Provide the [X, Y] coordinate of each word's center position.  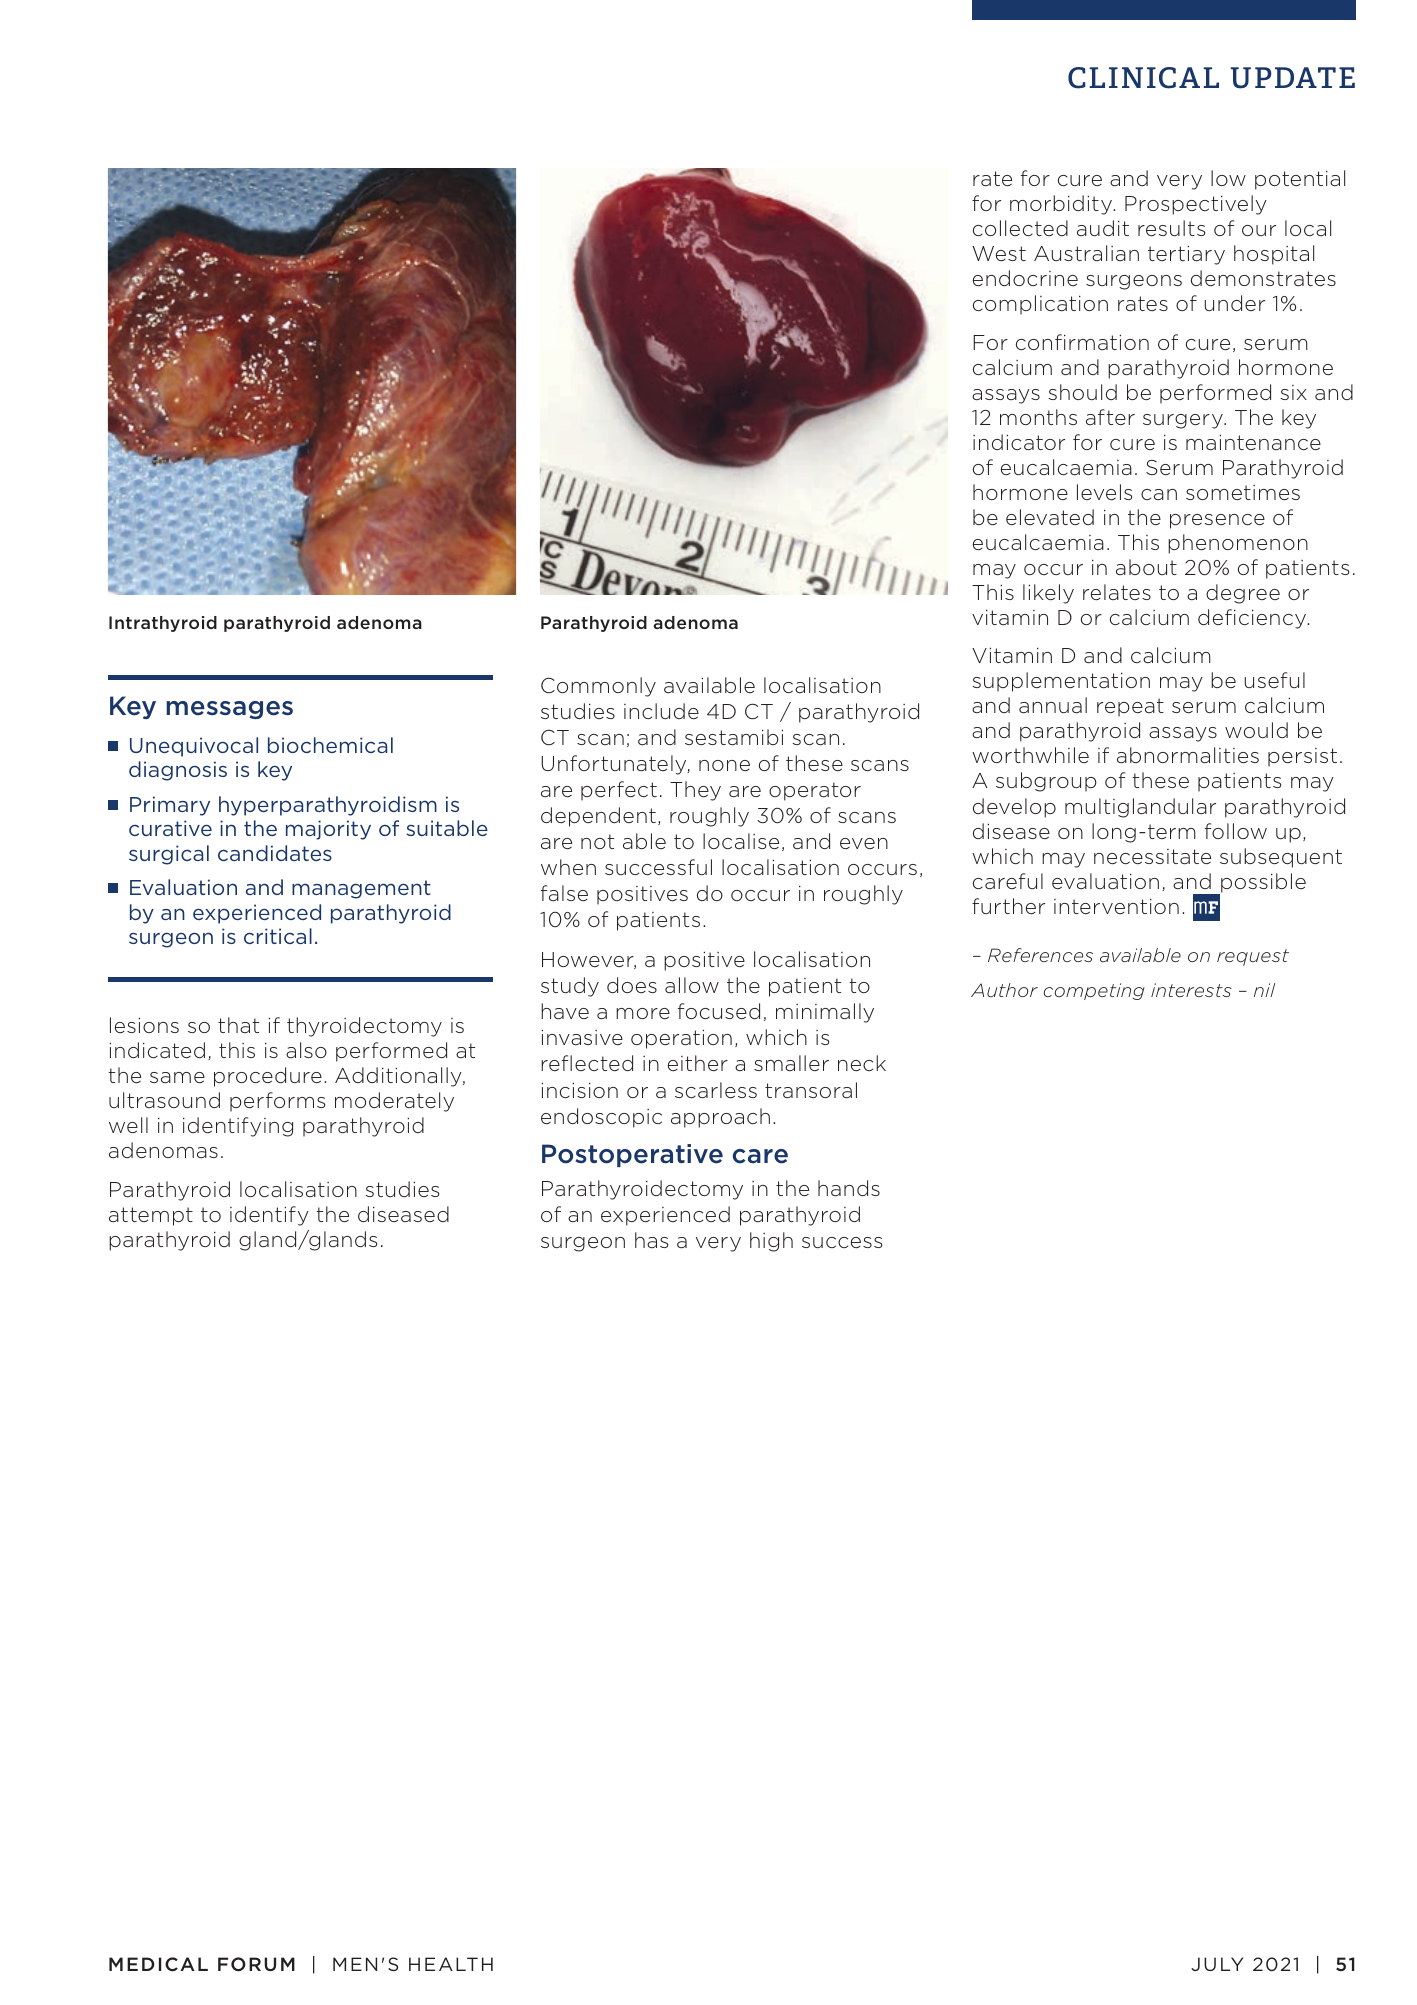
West [999, 253]
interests [1191, 990]
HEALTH [451, 1964]
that [238, 1025]
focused [719, 1011]
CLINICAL [1143, 78]
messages [229, 710]
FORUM [256, 1964]
